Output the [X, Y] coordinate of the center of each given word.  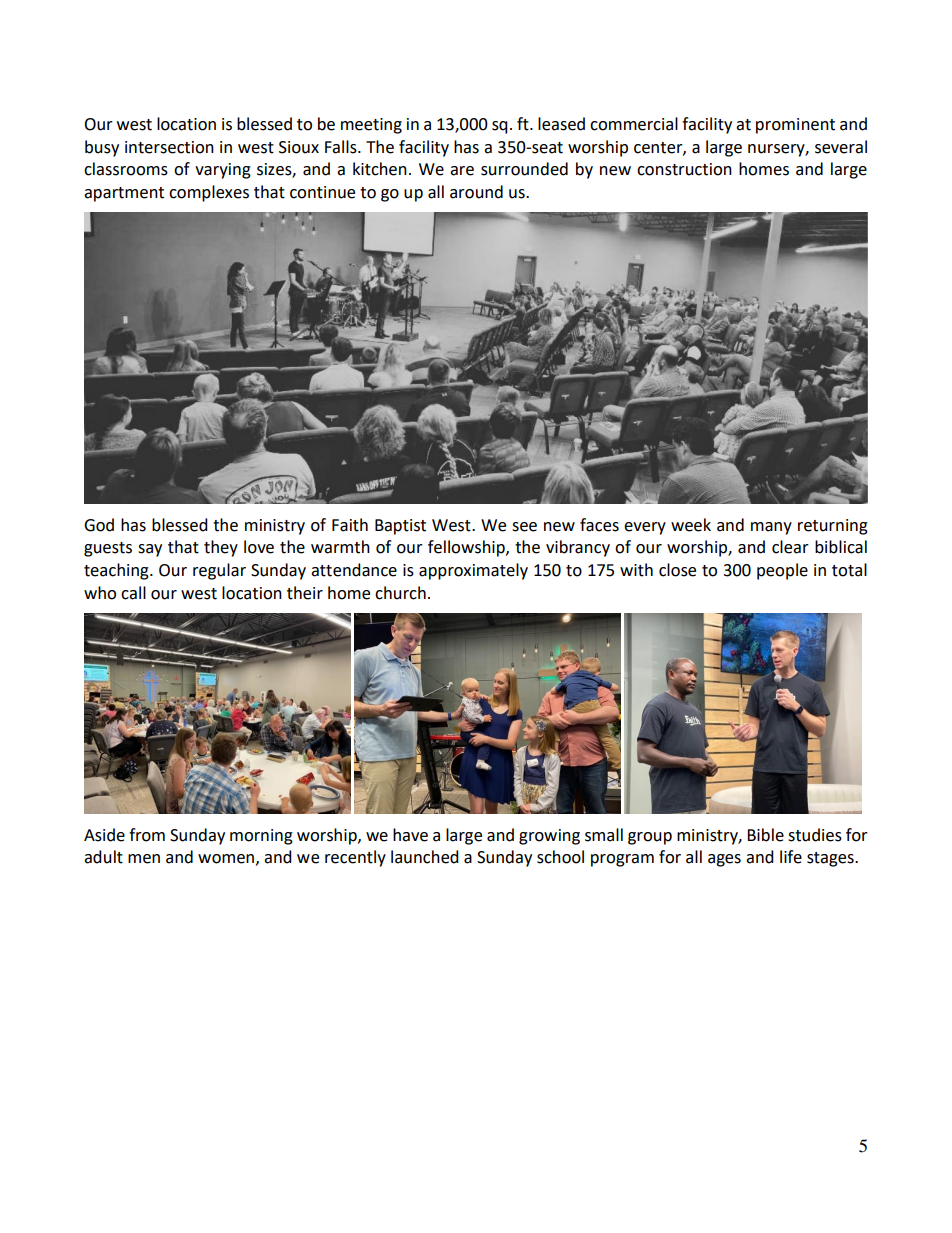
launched [425, 857]
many [771, 528]
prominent [795, 126]
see [524, 527]
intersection [169, 147]
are [462, 171]
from [147, 835]
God [99, 525]
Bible [765, 835]
